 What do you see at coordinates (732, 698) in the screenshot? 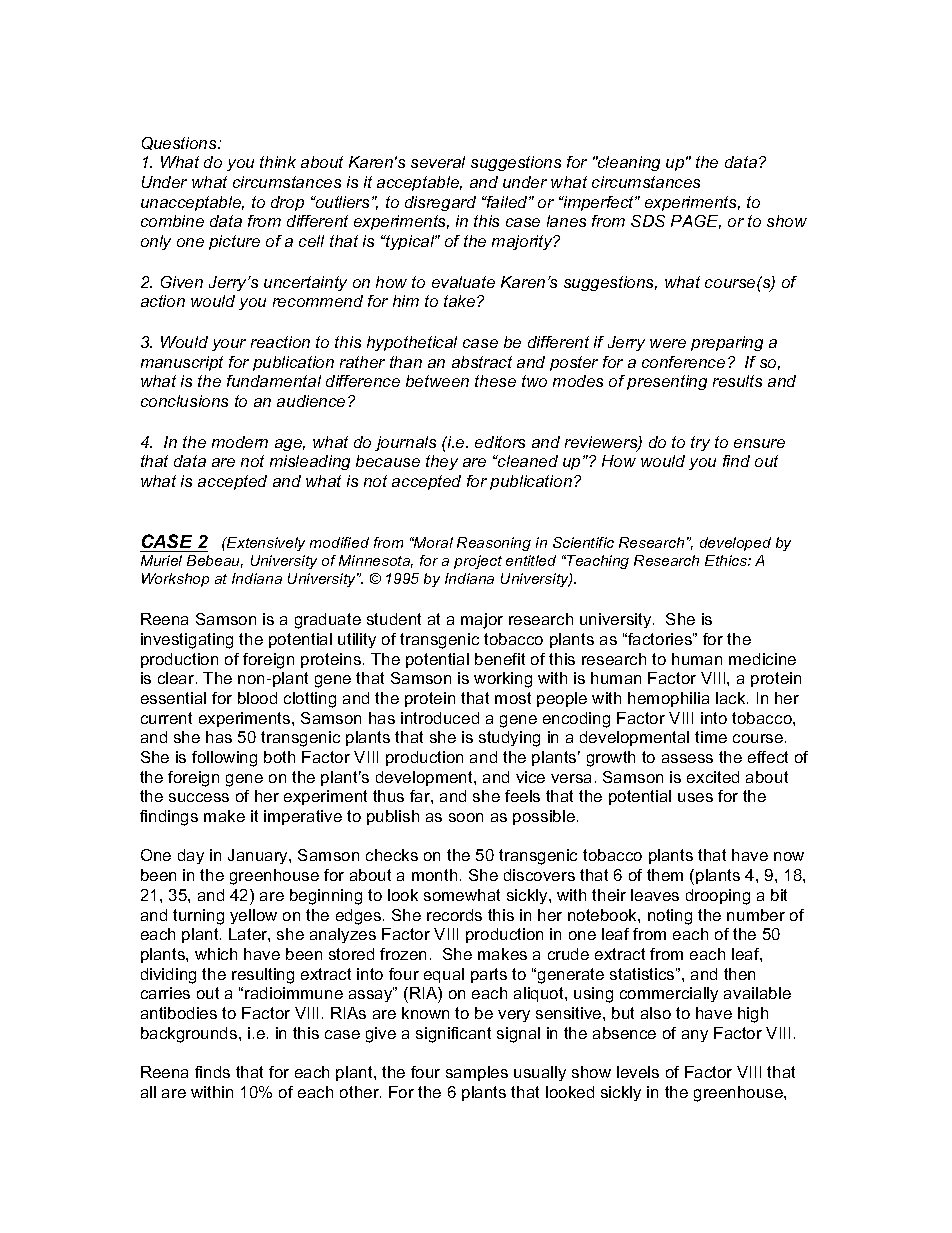
I see `lack` at bounding box center [732, 698].
